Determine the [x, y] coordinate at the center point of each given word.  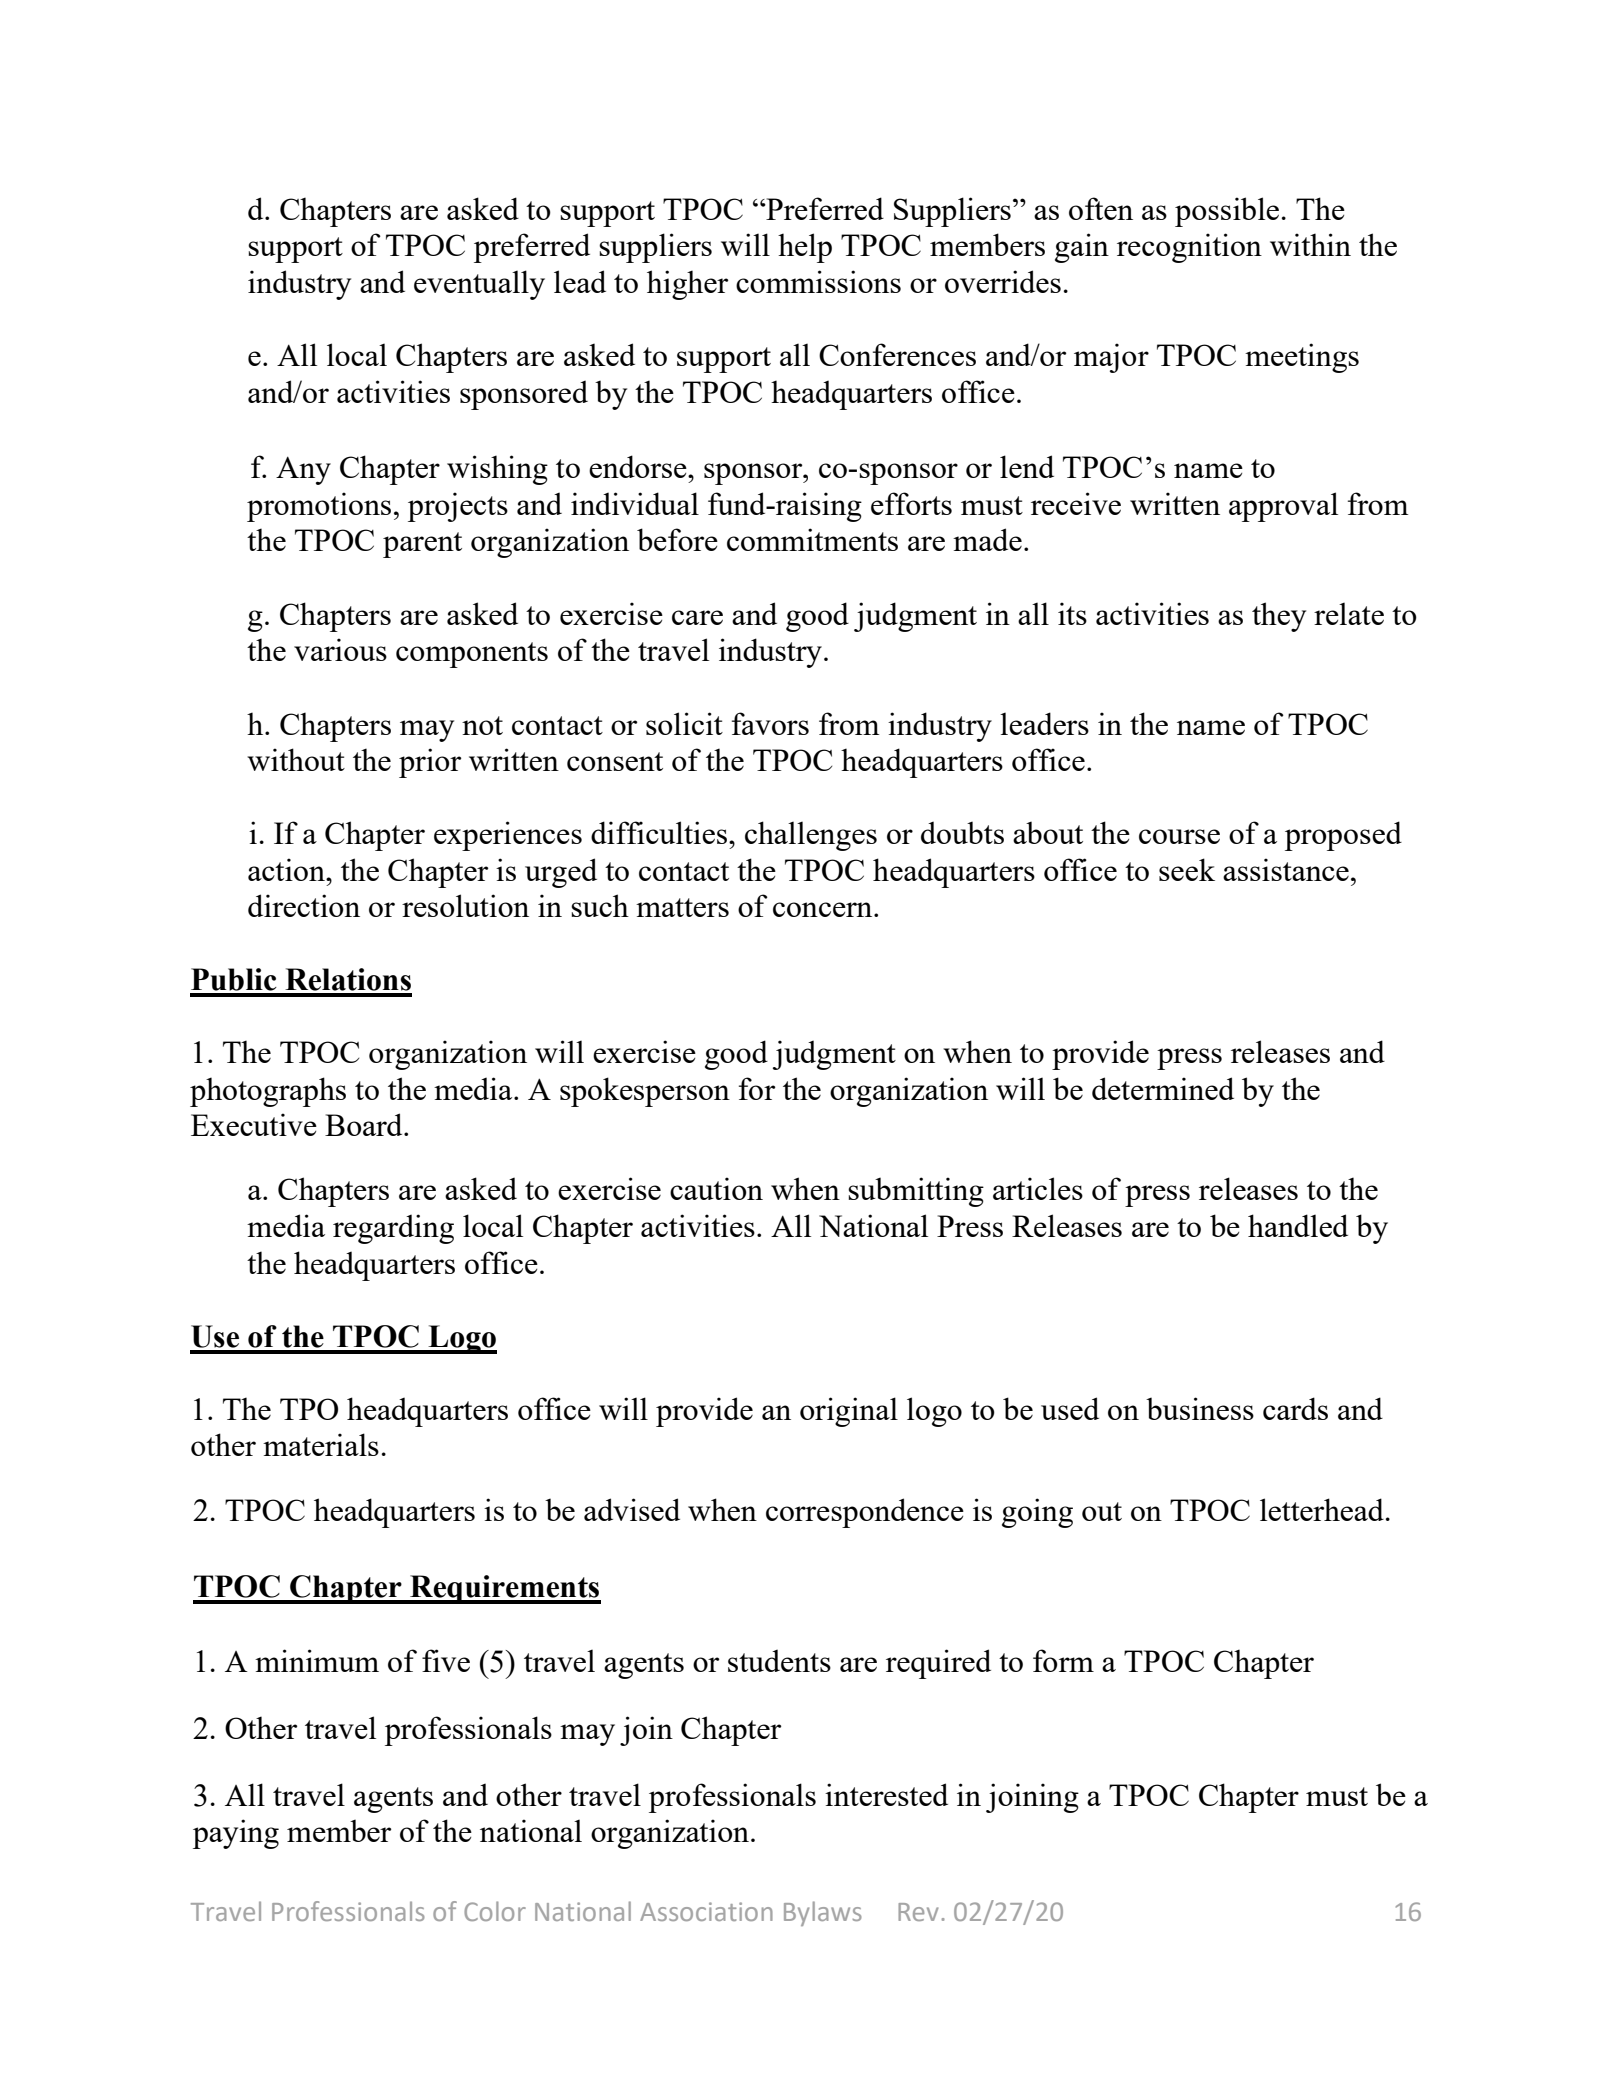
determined [1163, 1088]
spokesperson [645, 1092]
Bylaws [823, 1913]
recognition [1189, 248]
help [805, 248]
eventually [479, 285]
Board [365, 1124]
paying [236, 1834]
